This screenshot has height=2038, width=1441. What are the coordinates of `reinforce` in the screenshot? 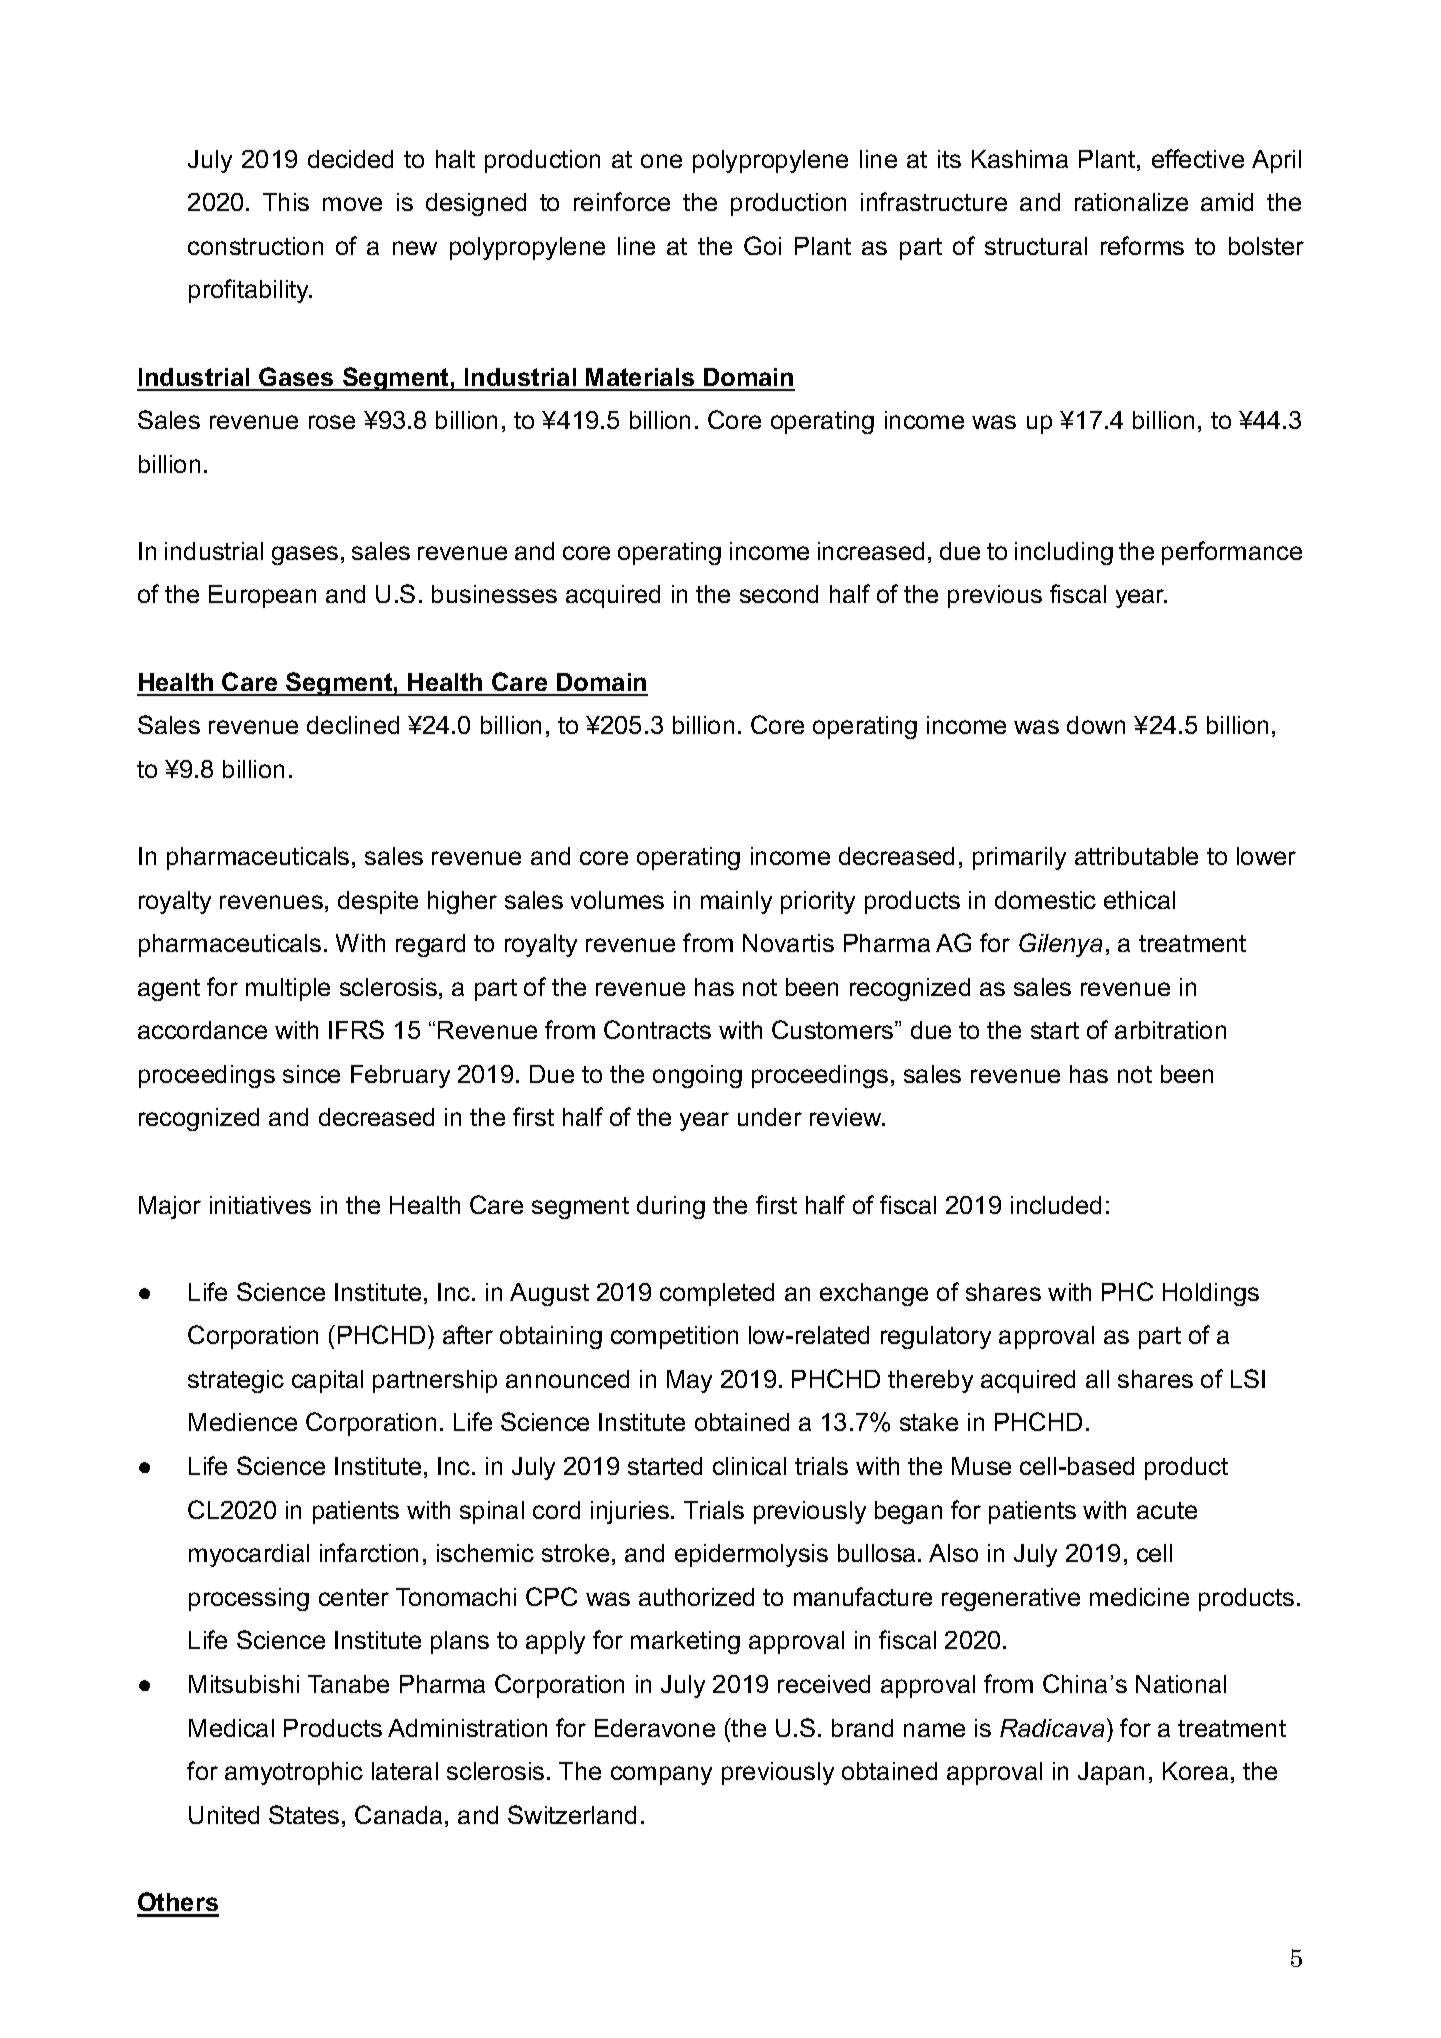 It's located at (622, 201).
